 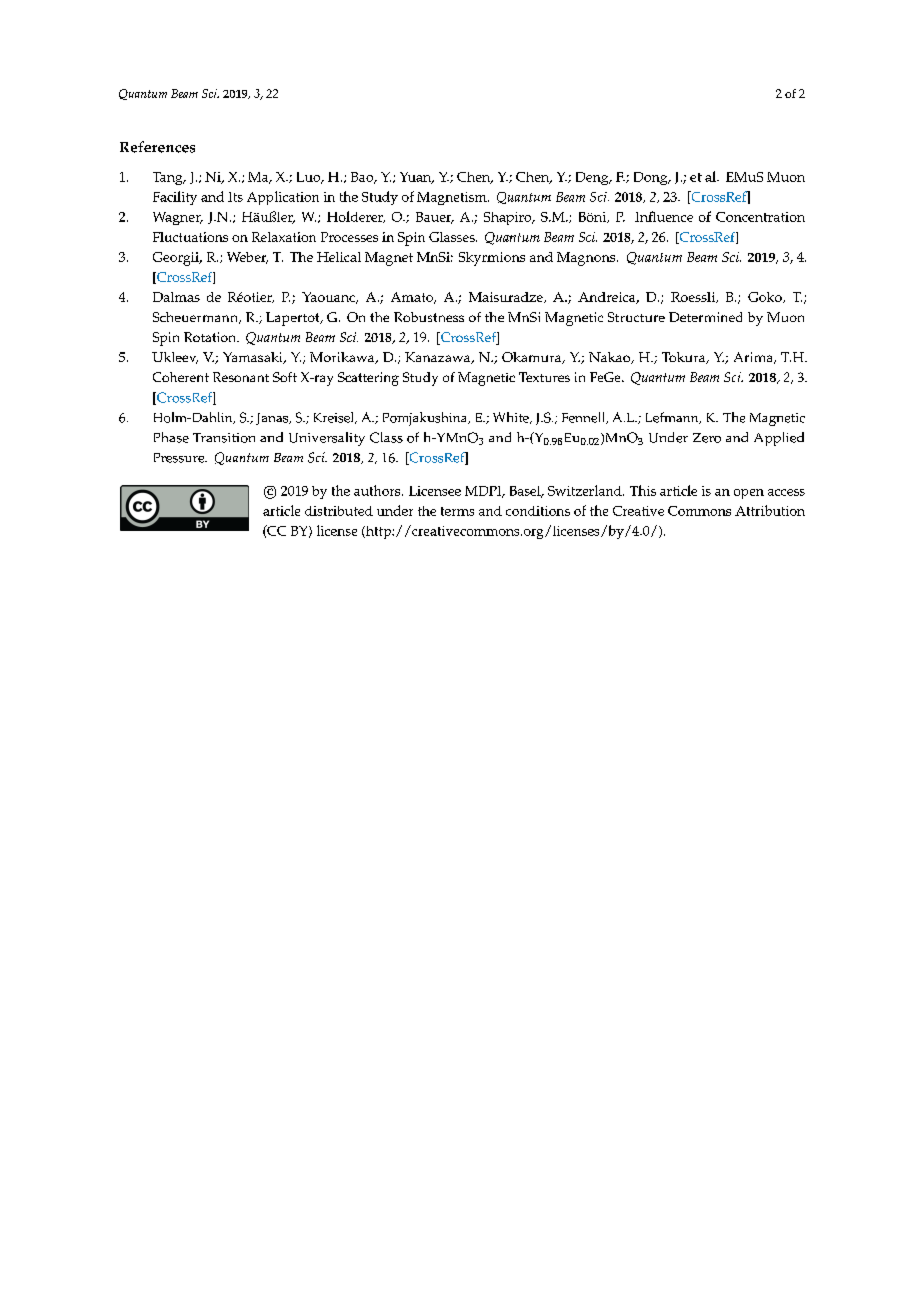 I want to click on terms, so click(x=457, y=511).
